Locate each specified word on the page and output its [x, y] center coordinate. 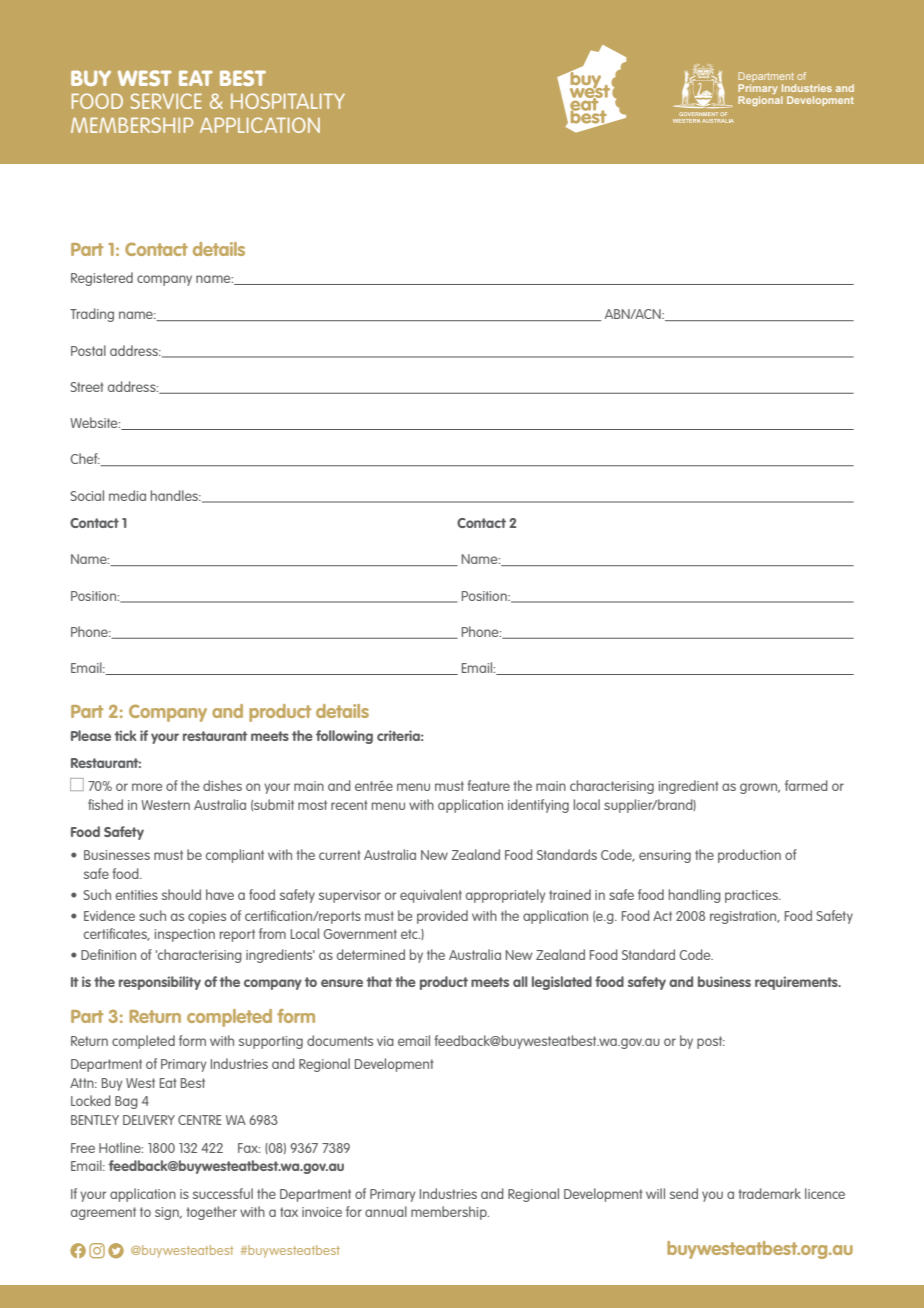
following [344, 737]
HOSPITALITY [288, 101]
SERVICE [166, 101]
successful [223, 1193]
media [127, 495]
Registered [102, 279]
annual [386, 1211]
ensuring [665, 856]
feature [488, 785]
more [147, 787]
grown [760, 788]
